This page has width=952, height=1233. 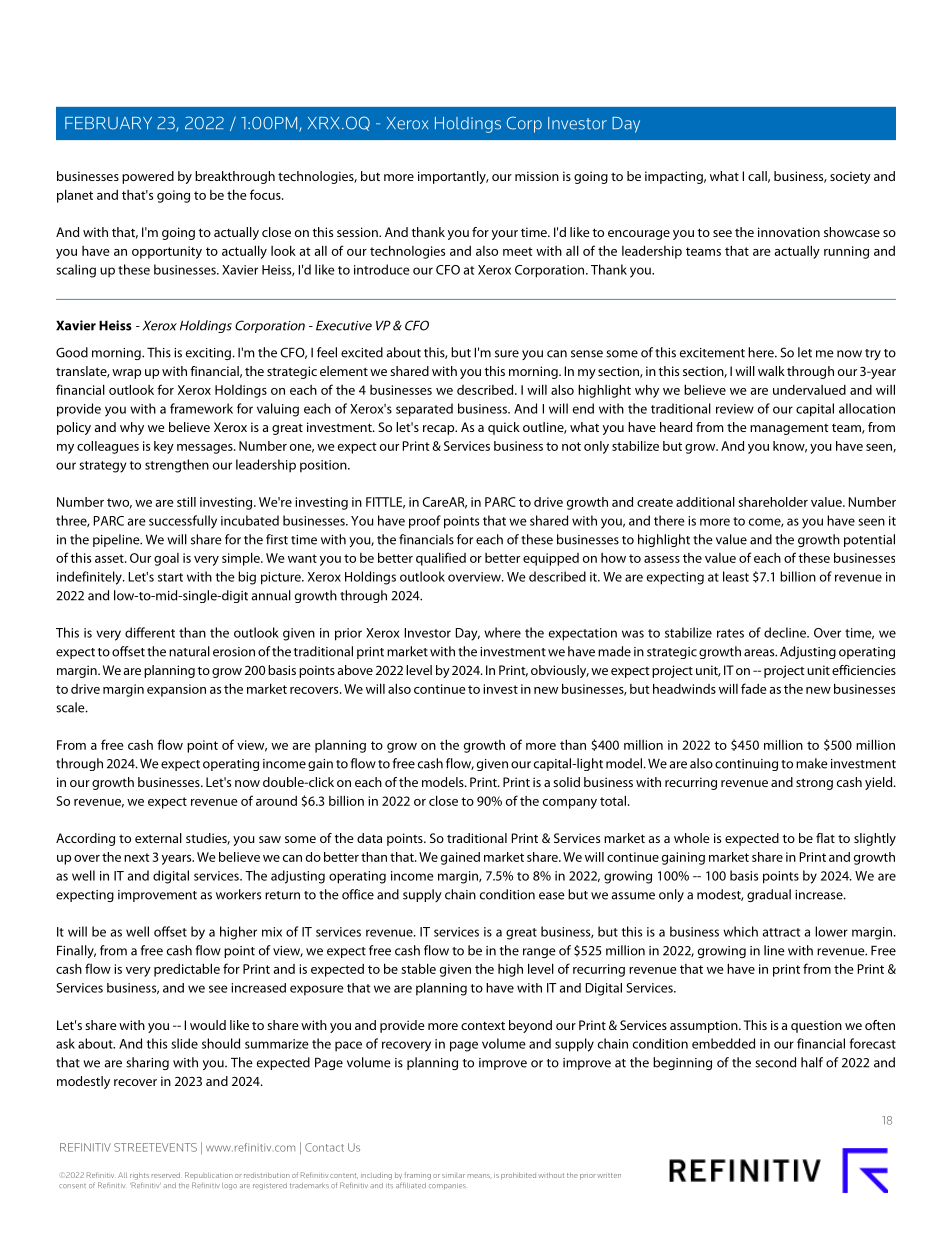 What do you see at coordinates (537, 176) in the page?
I see `mission` at bounding box center [537, 176].
